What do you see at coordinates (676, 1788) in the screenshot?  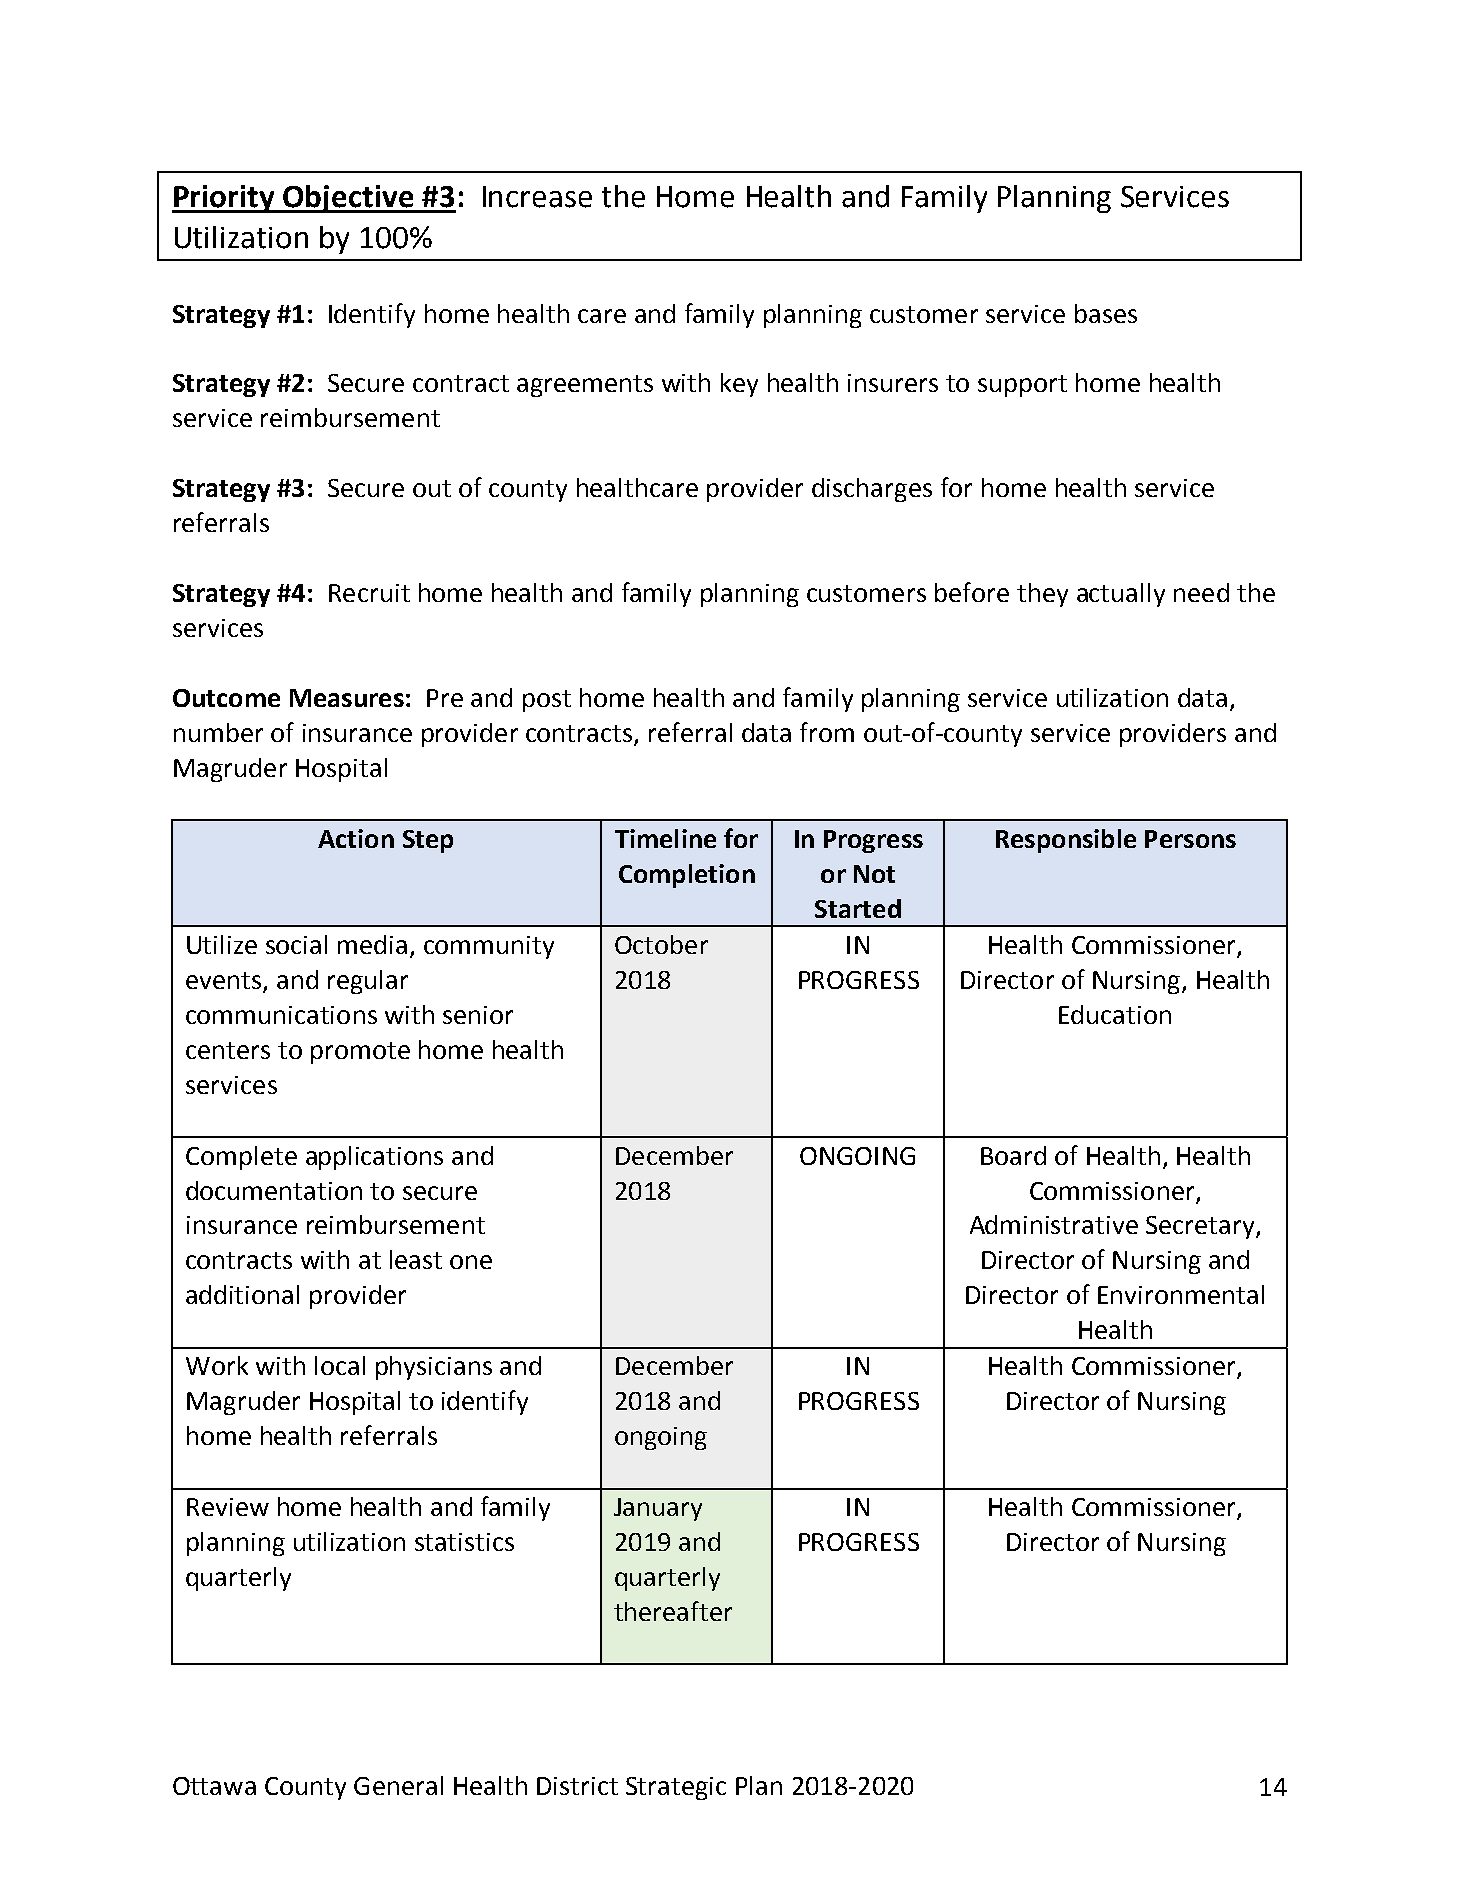 I see `Strategic` at bounding box center [676, 1788].
